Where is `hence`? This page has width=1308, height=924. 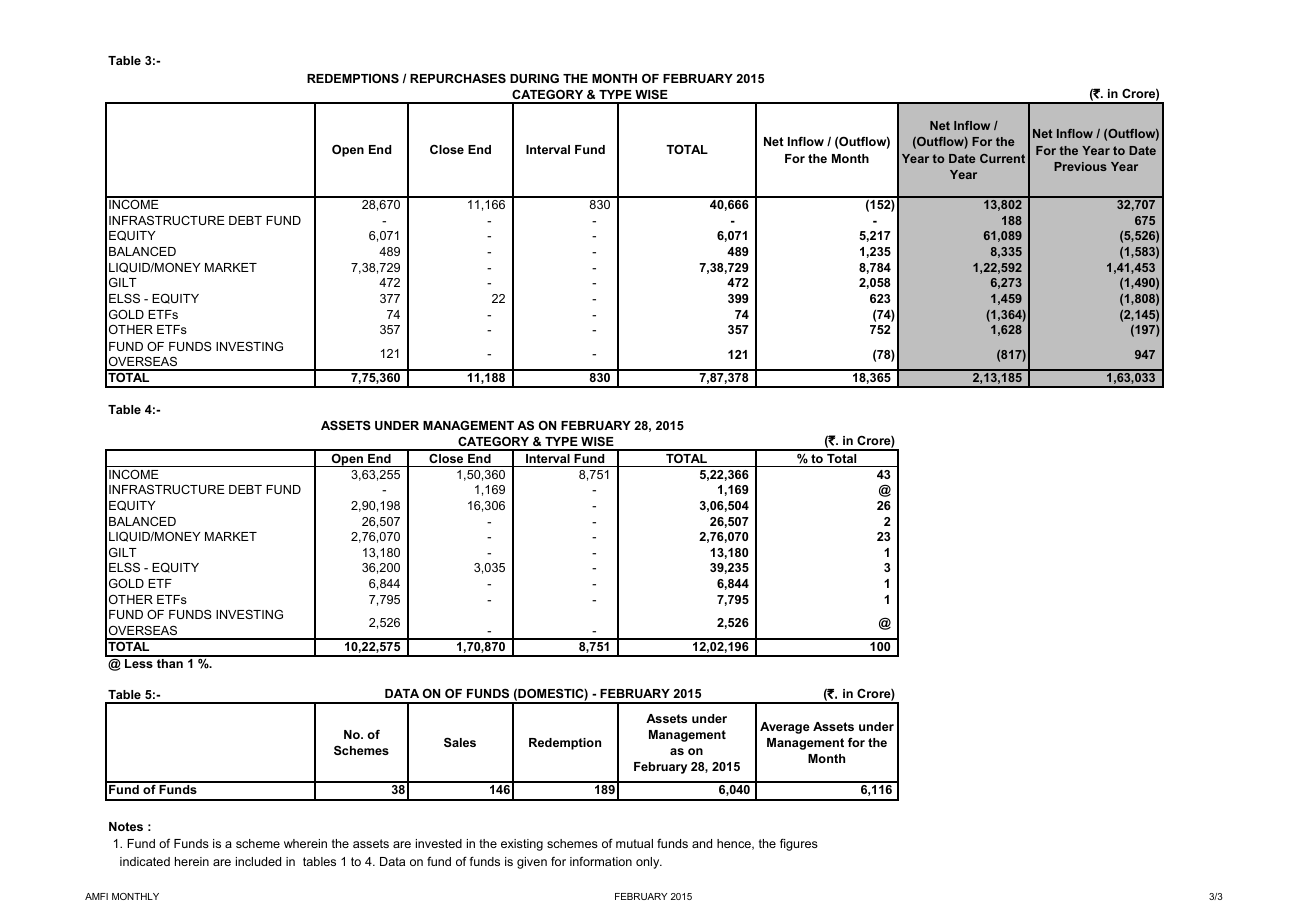
hence is located at coordinates (735, 844).
